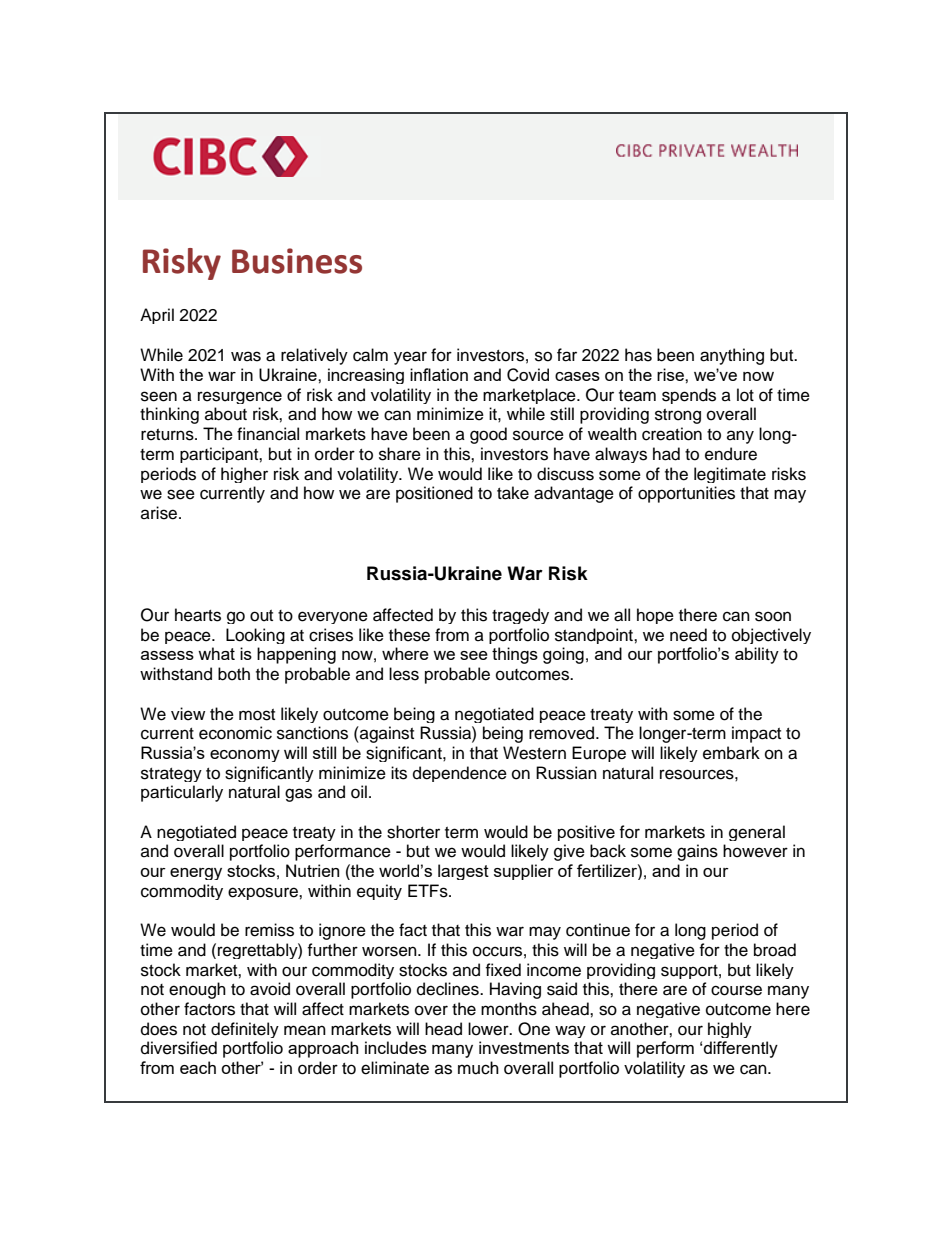 Image resolution: width=952 pixels, height=1233 pixels. Describe the element at coordinates (489, 1029) in the page. I see `lower` at that location.
